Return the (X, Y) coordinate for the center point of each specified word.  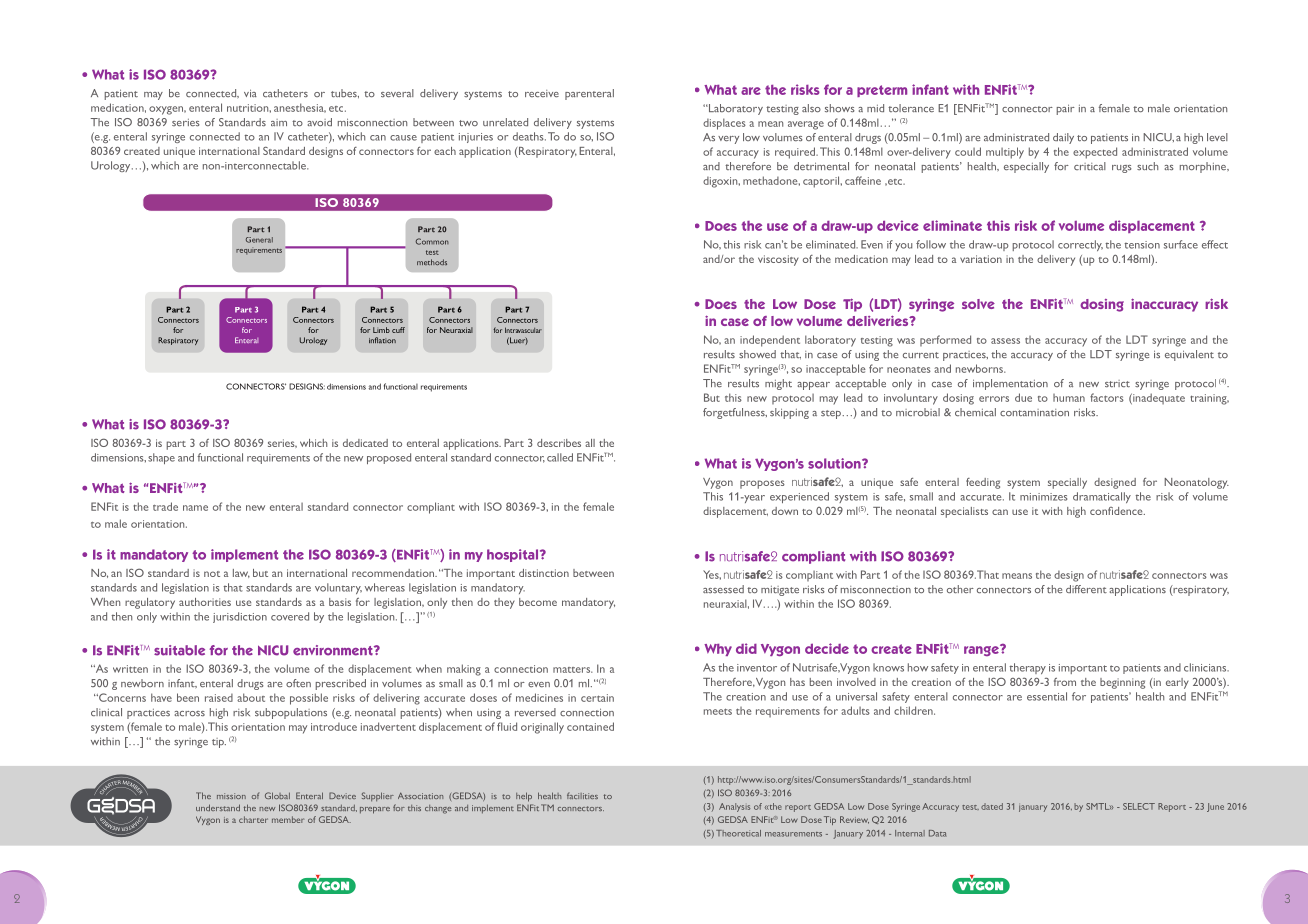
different (1086, 589)
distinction (544, 573)
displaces (724, 124)
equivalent (1189, 355)
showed (757, 354)
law (241, 573)
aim (279, 122)
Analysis (735, 807)
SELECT (1139, 806)
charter (253, 819)
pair (1065, 109)
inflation (382, 340)
